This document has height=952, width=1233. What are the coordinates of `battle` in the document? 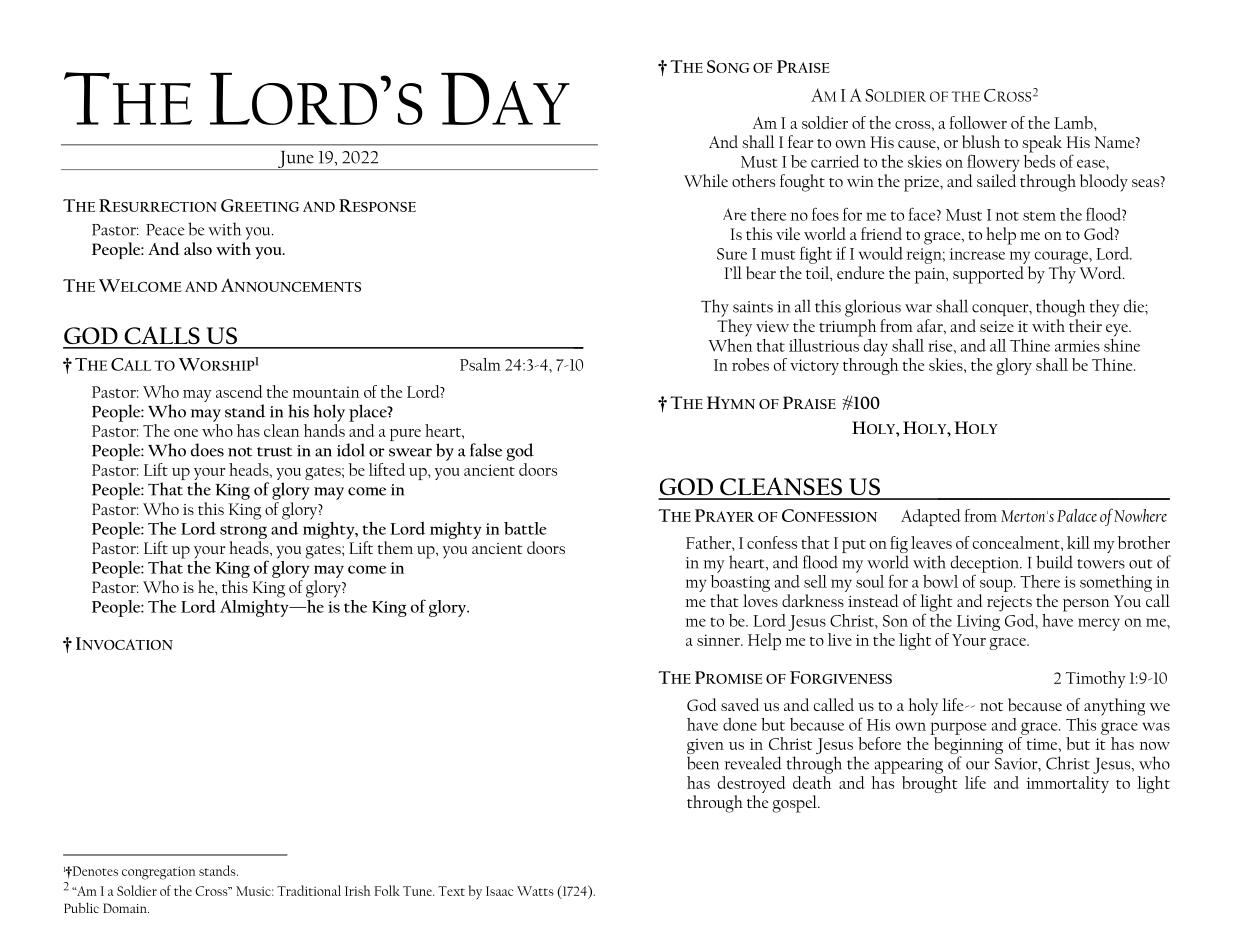 It's located at (525, 528).
